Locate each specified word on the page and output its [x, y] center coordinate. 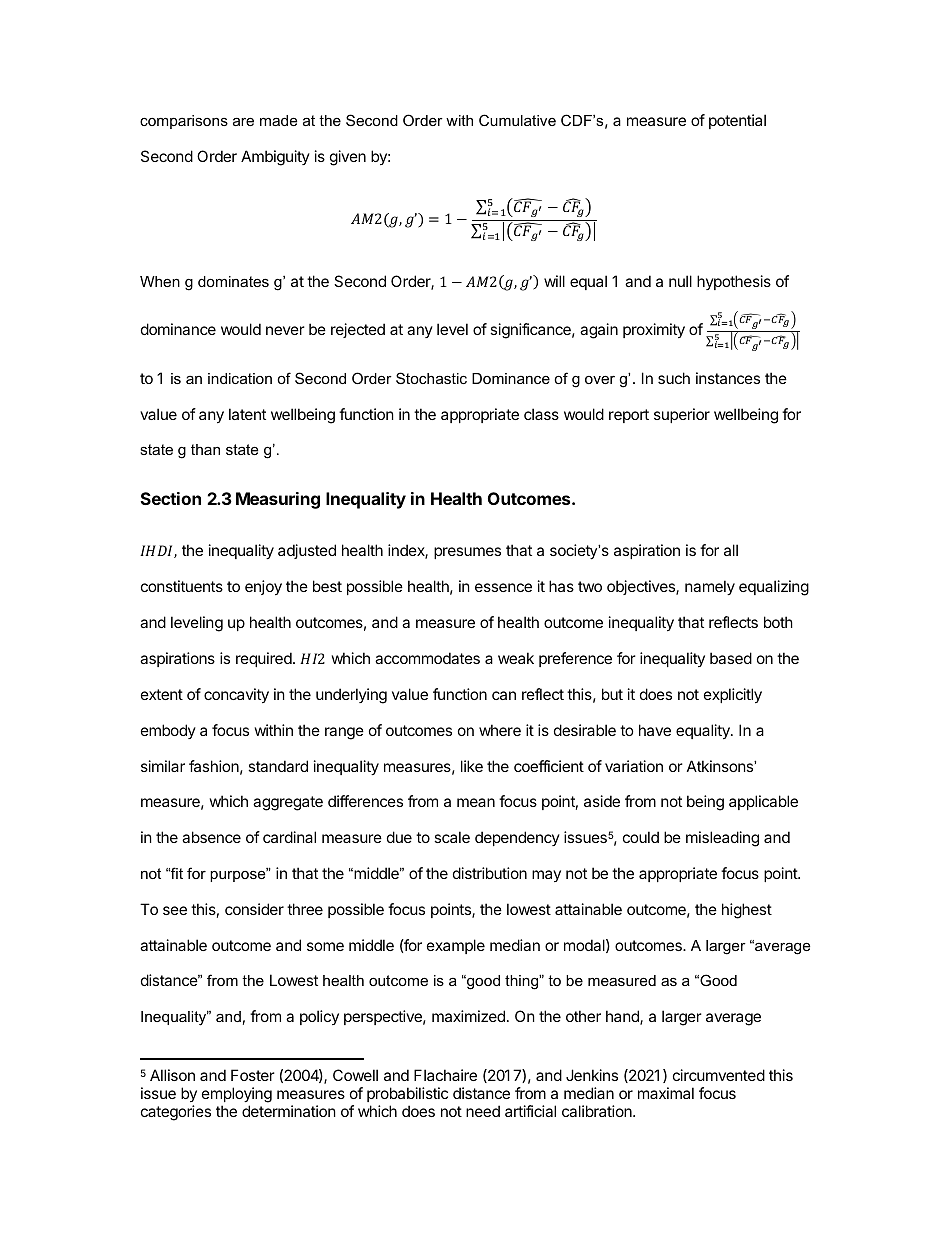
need [483, 1111]
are [243, 121]
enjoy [263, 587]
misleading [722, 839]
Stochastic [431, 378]
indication [240, 378]
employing [237, 1096]
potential [737, 121]
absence [211, 837]
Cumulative [517, 120]
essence [503, 587]
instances [728, 378]
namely [710, 587]
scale [452, 837]
